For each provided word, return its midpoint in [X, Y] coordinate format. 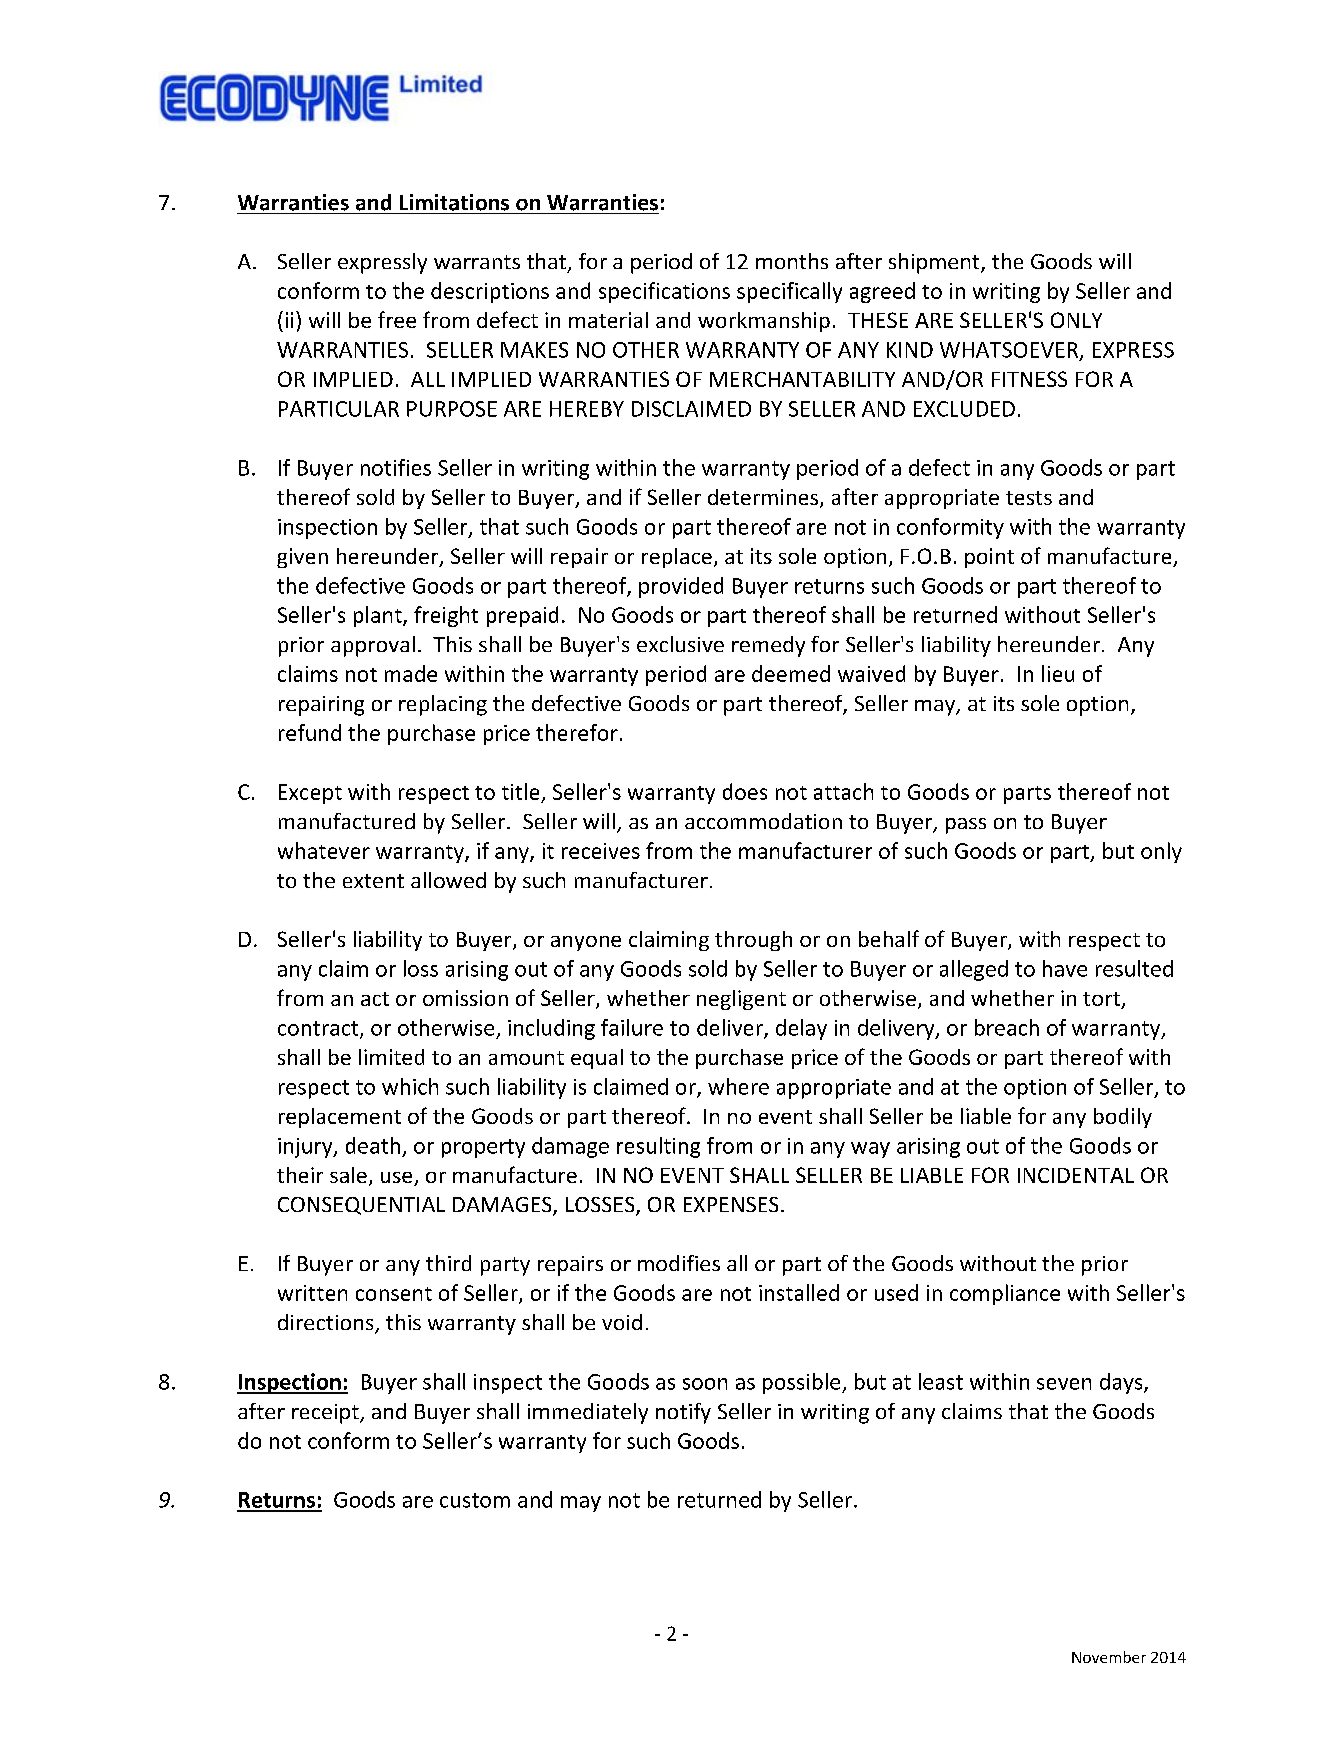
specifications [664, 292]
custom [475, 1500]
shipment [935, 263]
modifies [679, 1263]
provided [681, 587]
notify [683, 1413]
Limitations [454, 202]
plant [379, 616]
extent [373, 881]
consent [394, 1294]
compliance [1005, 1294]
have [1065, 968]
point [989, 558]
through [753, 941]
